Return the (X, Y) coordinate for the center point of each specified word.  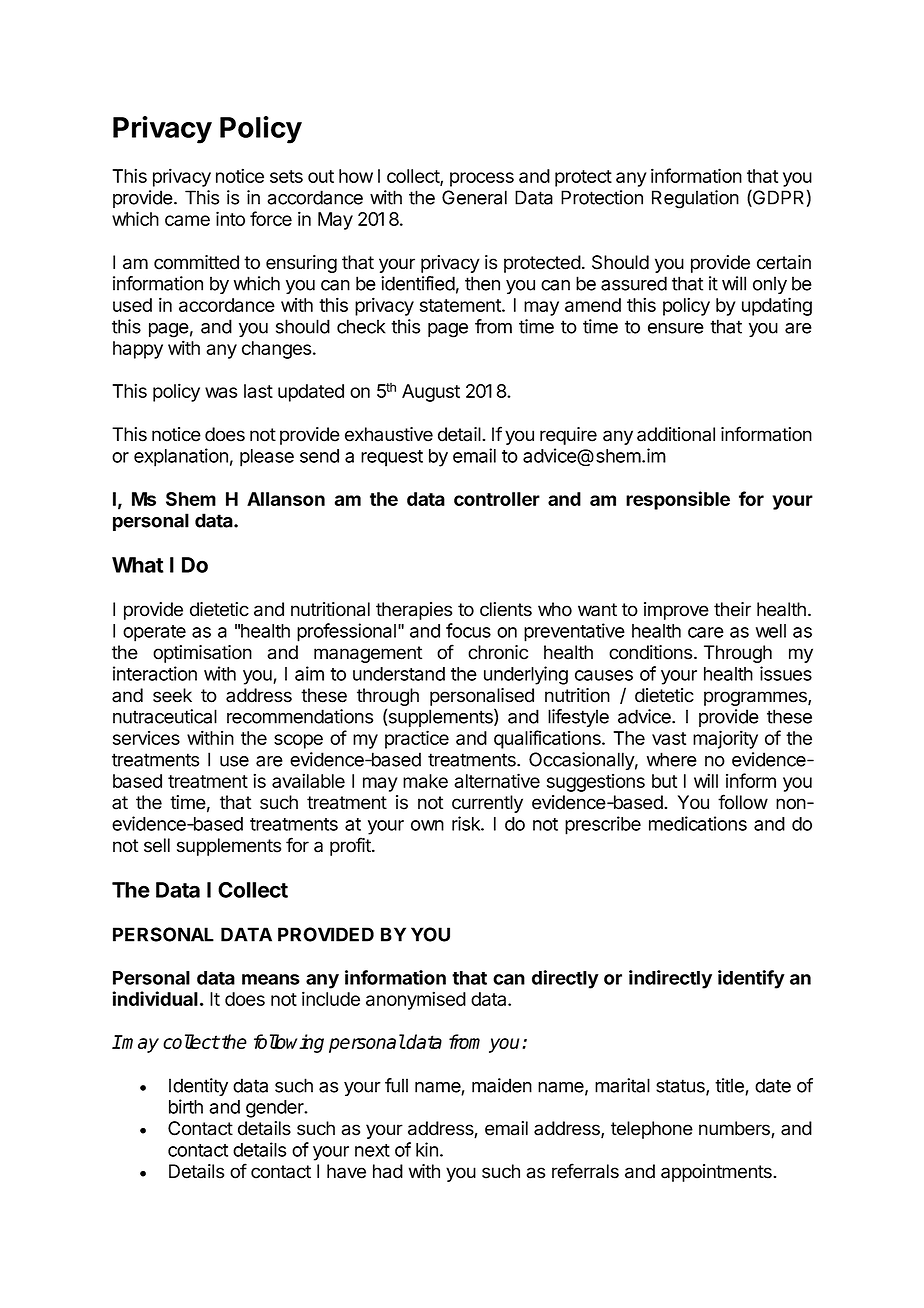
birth (186, 1106)
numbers (735, 1129)
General (474, 197)
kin (427, 1149)
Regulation (695, 199)
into (230, 218)
